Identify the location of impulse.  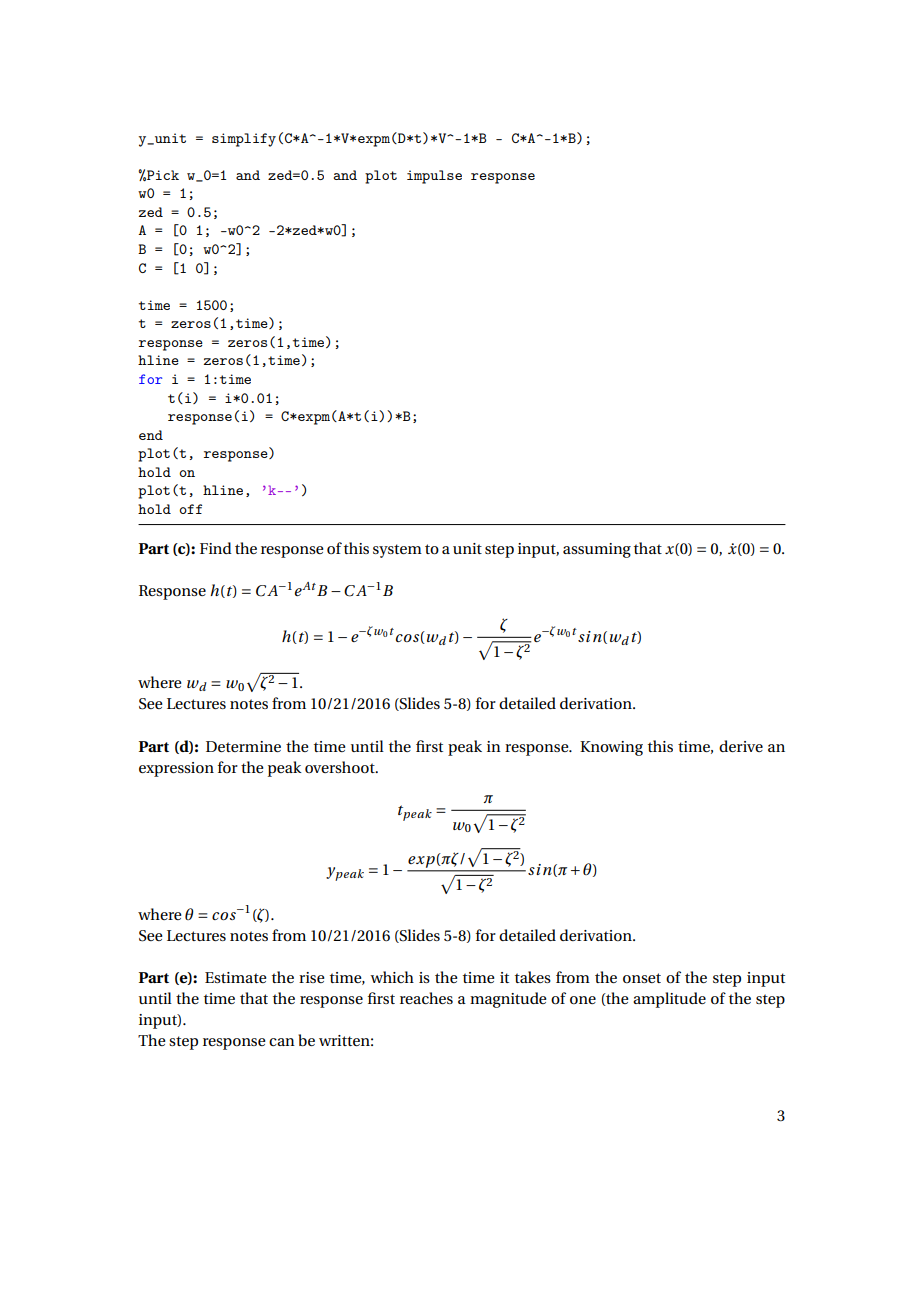
(434, 177).
